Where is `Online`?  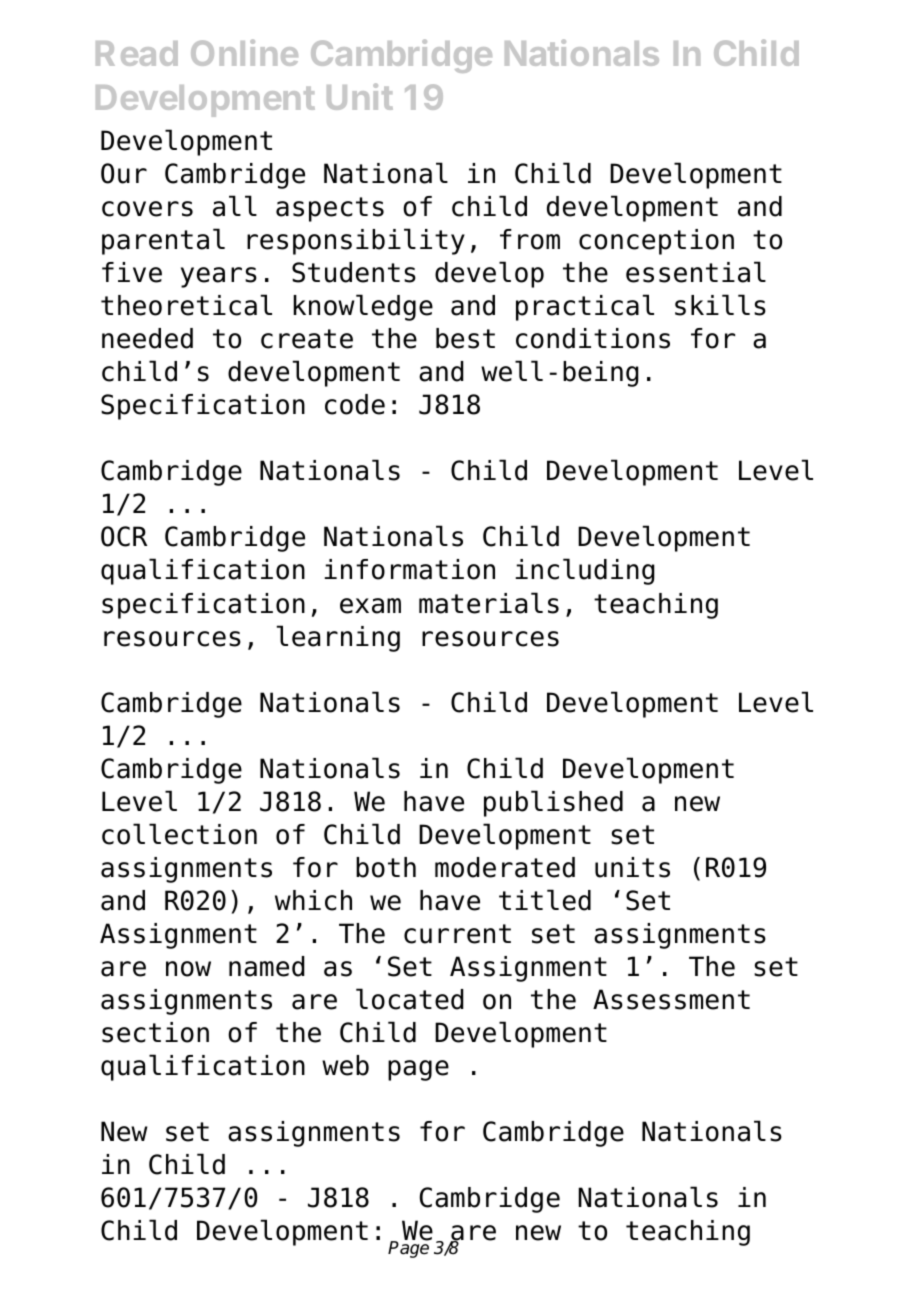 Online is located at coordinates (244, 52).
